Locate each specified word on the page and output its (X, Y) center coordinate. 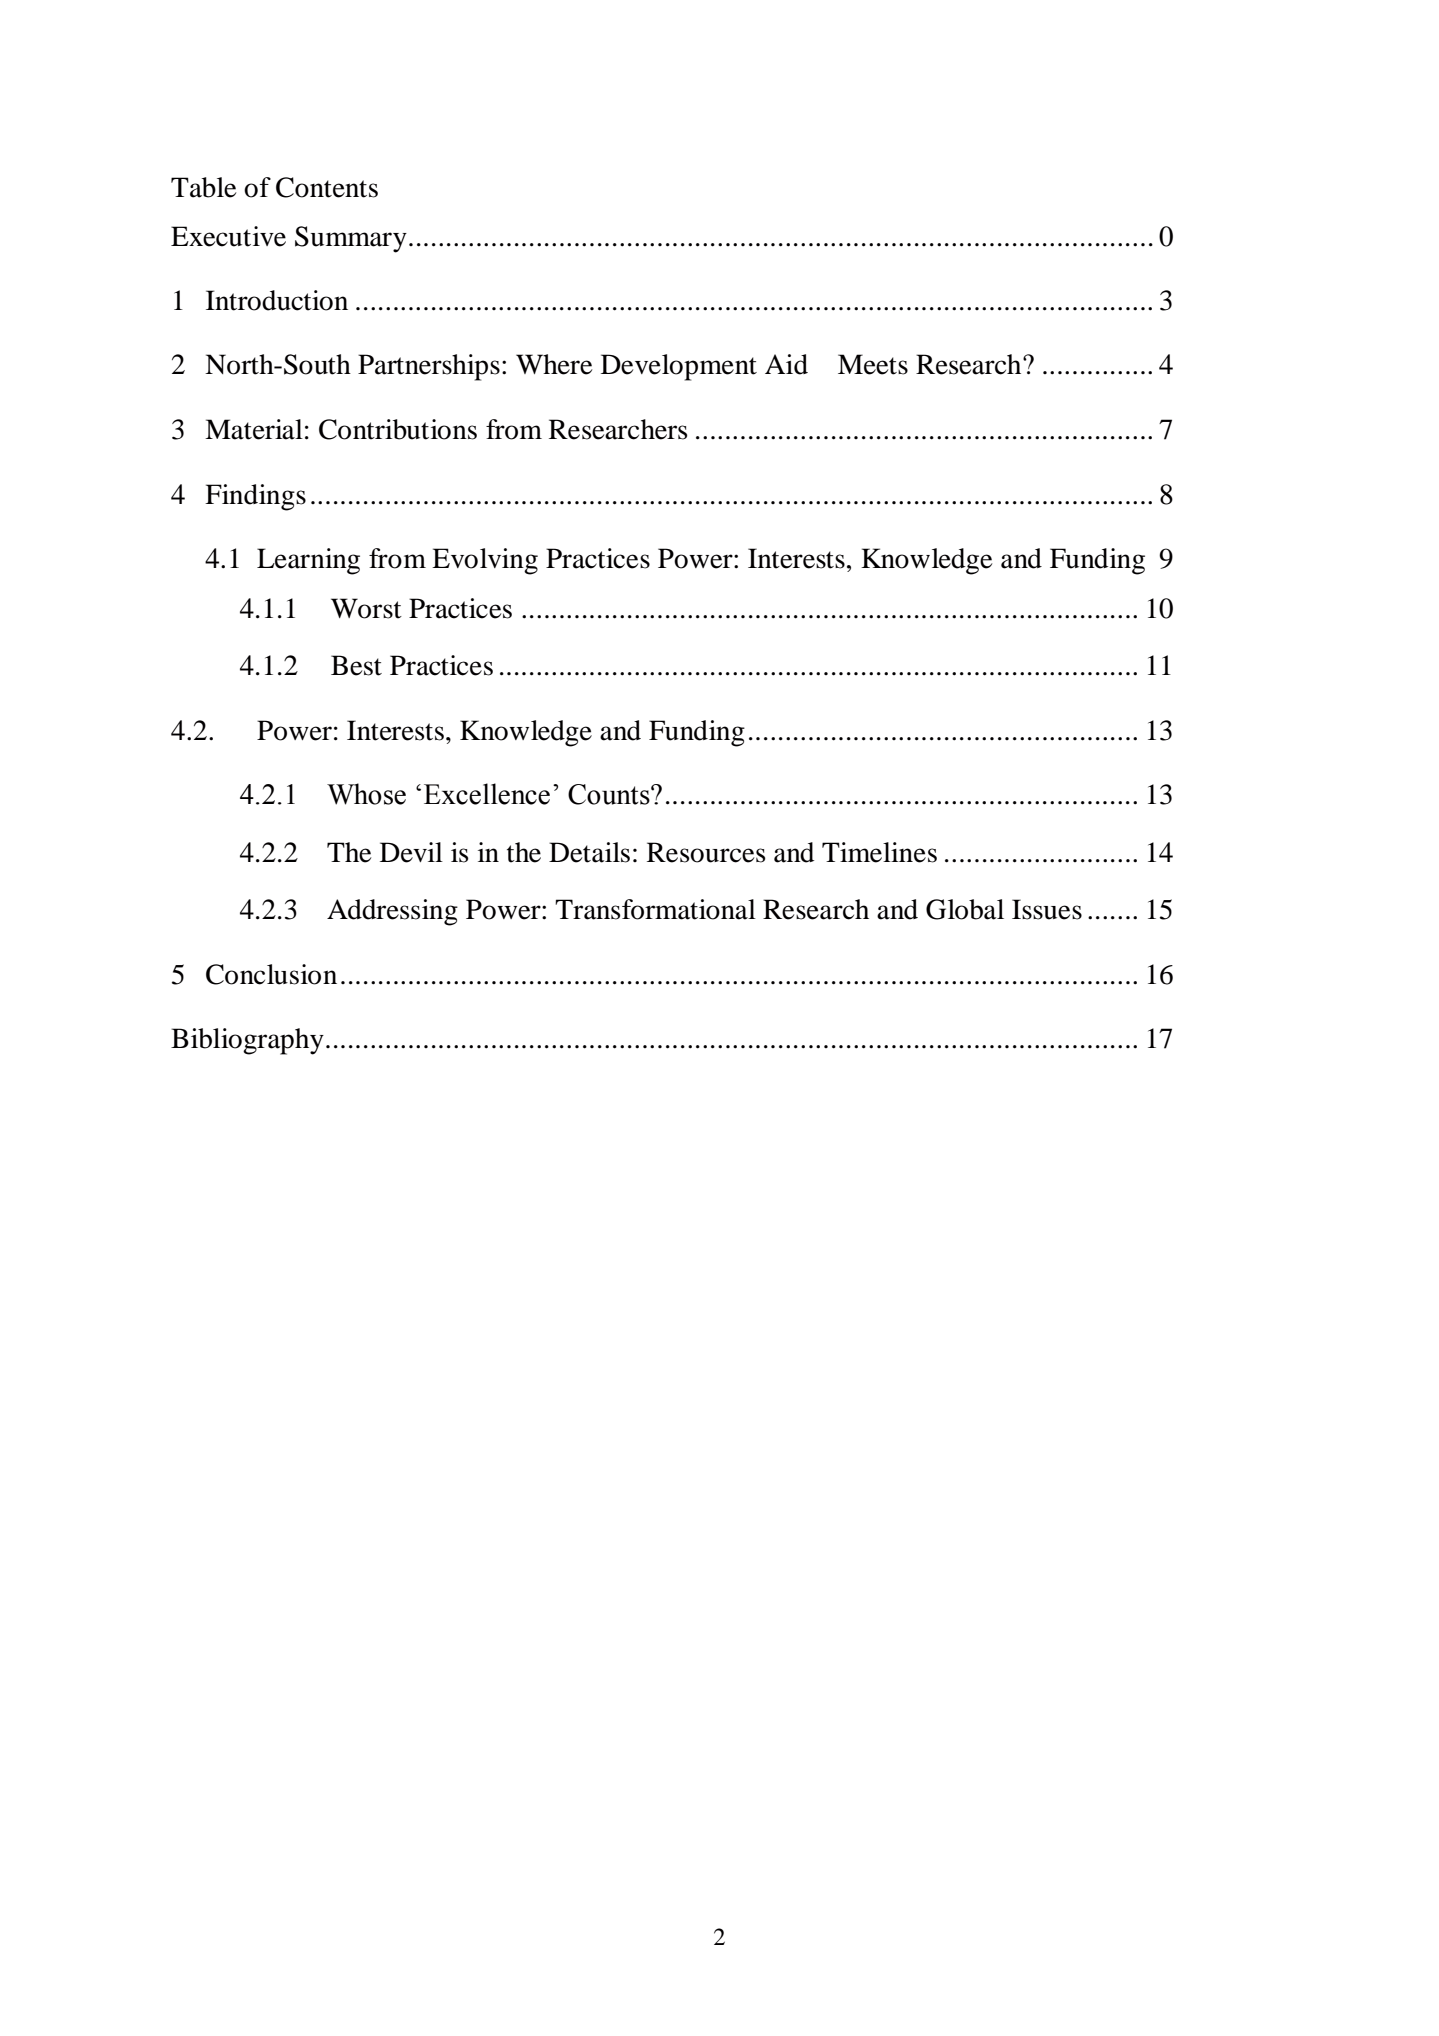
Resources (706, 852)
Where (554, 364)
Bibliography (247, 1041)
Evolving (485, 561)
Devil (411, 852)
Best (356, 665)
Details (589, 852)
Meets (873, 364)
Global (965, 909)
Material (254, 429)
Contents (327, 187)
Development (679, 367)
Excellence (487, 794)
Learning (308, 561)
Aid (786, 364)
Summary (351, 239)
